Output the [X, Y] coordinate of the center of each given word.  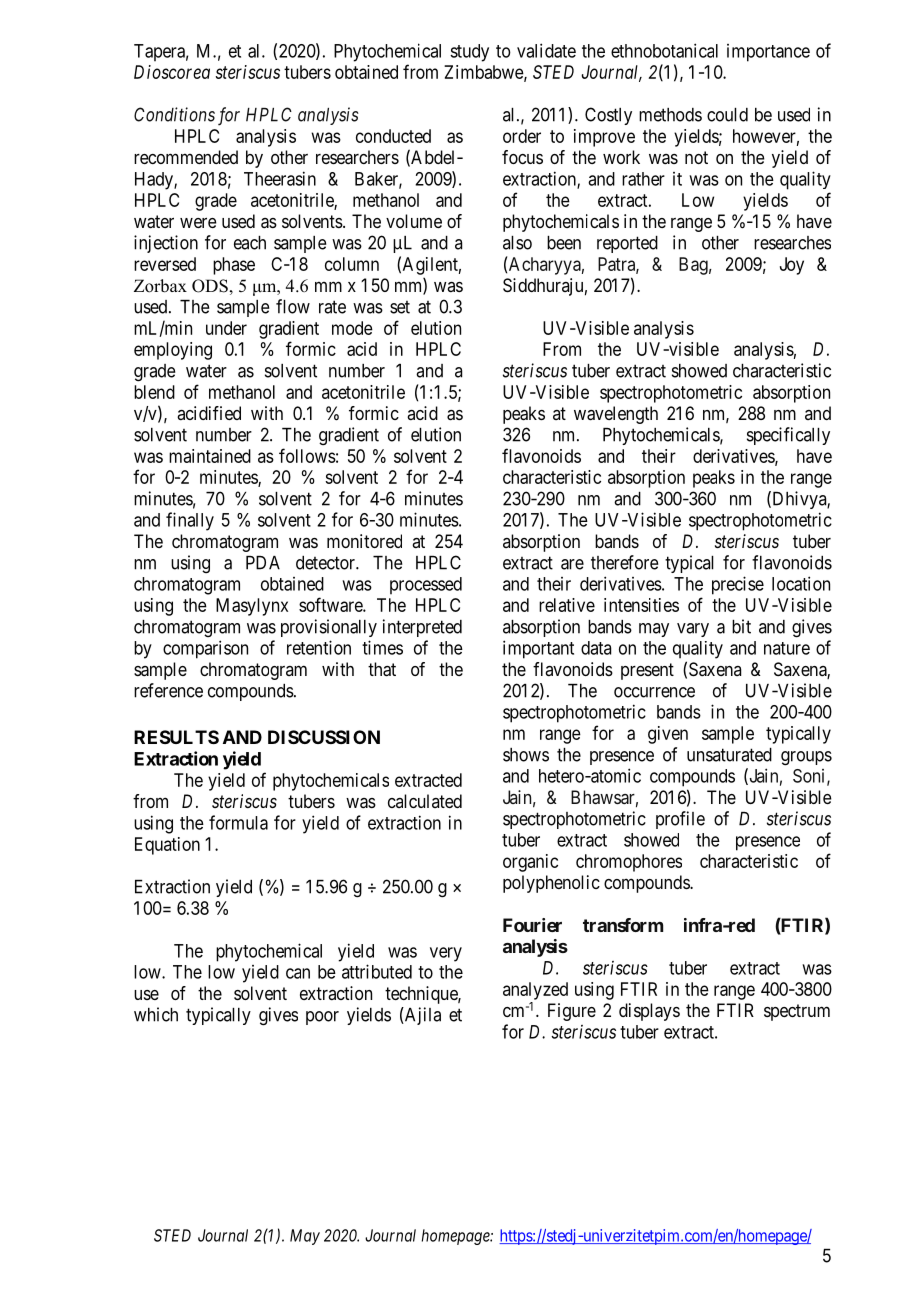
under [226, 328]
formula [238, 822]
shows [526, 755]
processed [426, 586]
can [298, 973]
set [400, 307]
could [727, 115]
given [668, 735]
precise [738, 585]
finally [190, 521]
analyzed [535, 991]
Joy [792, 266]
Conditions [174, 114]
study [469, 53]
